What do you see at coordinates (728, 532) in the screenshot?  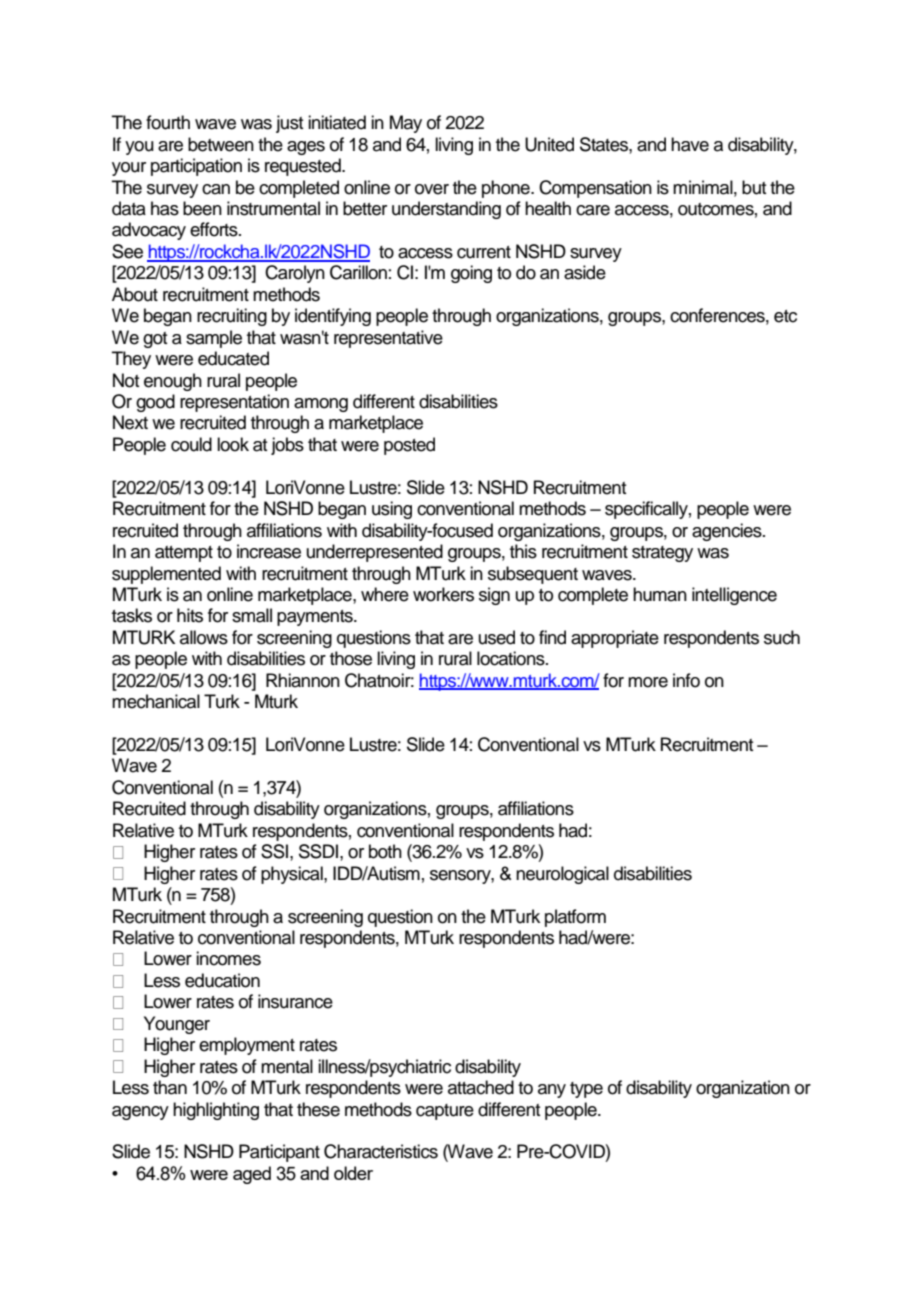 I see `agencies` at bounding box center [728, 532].
